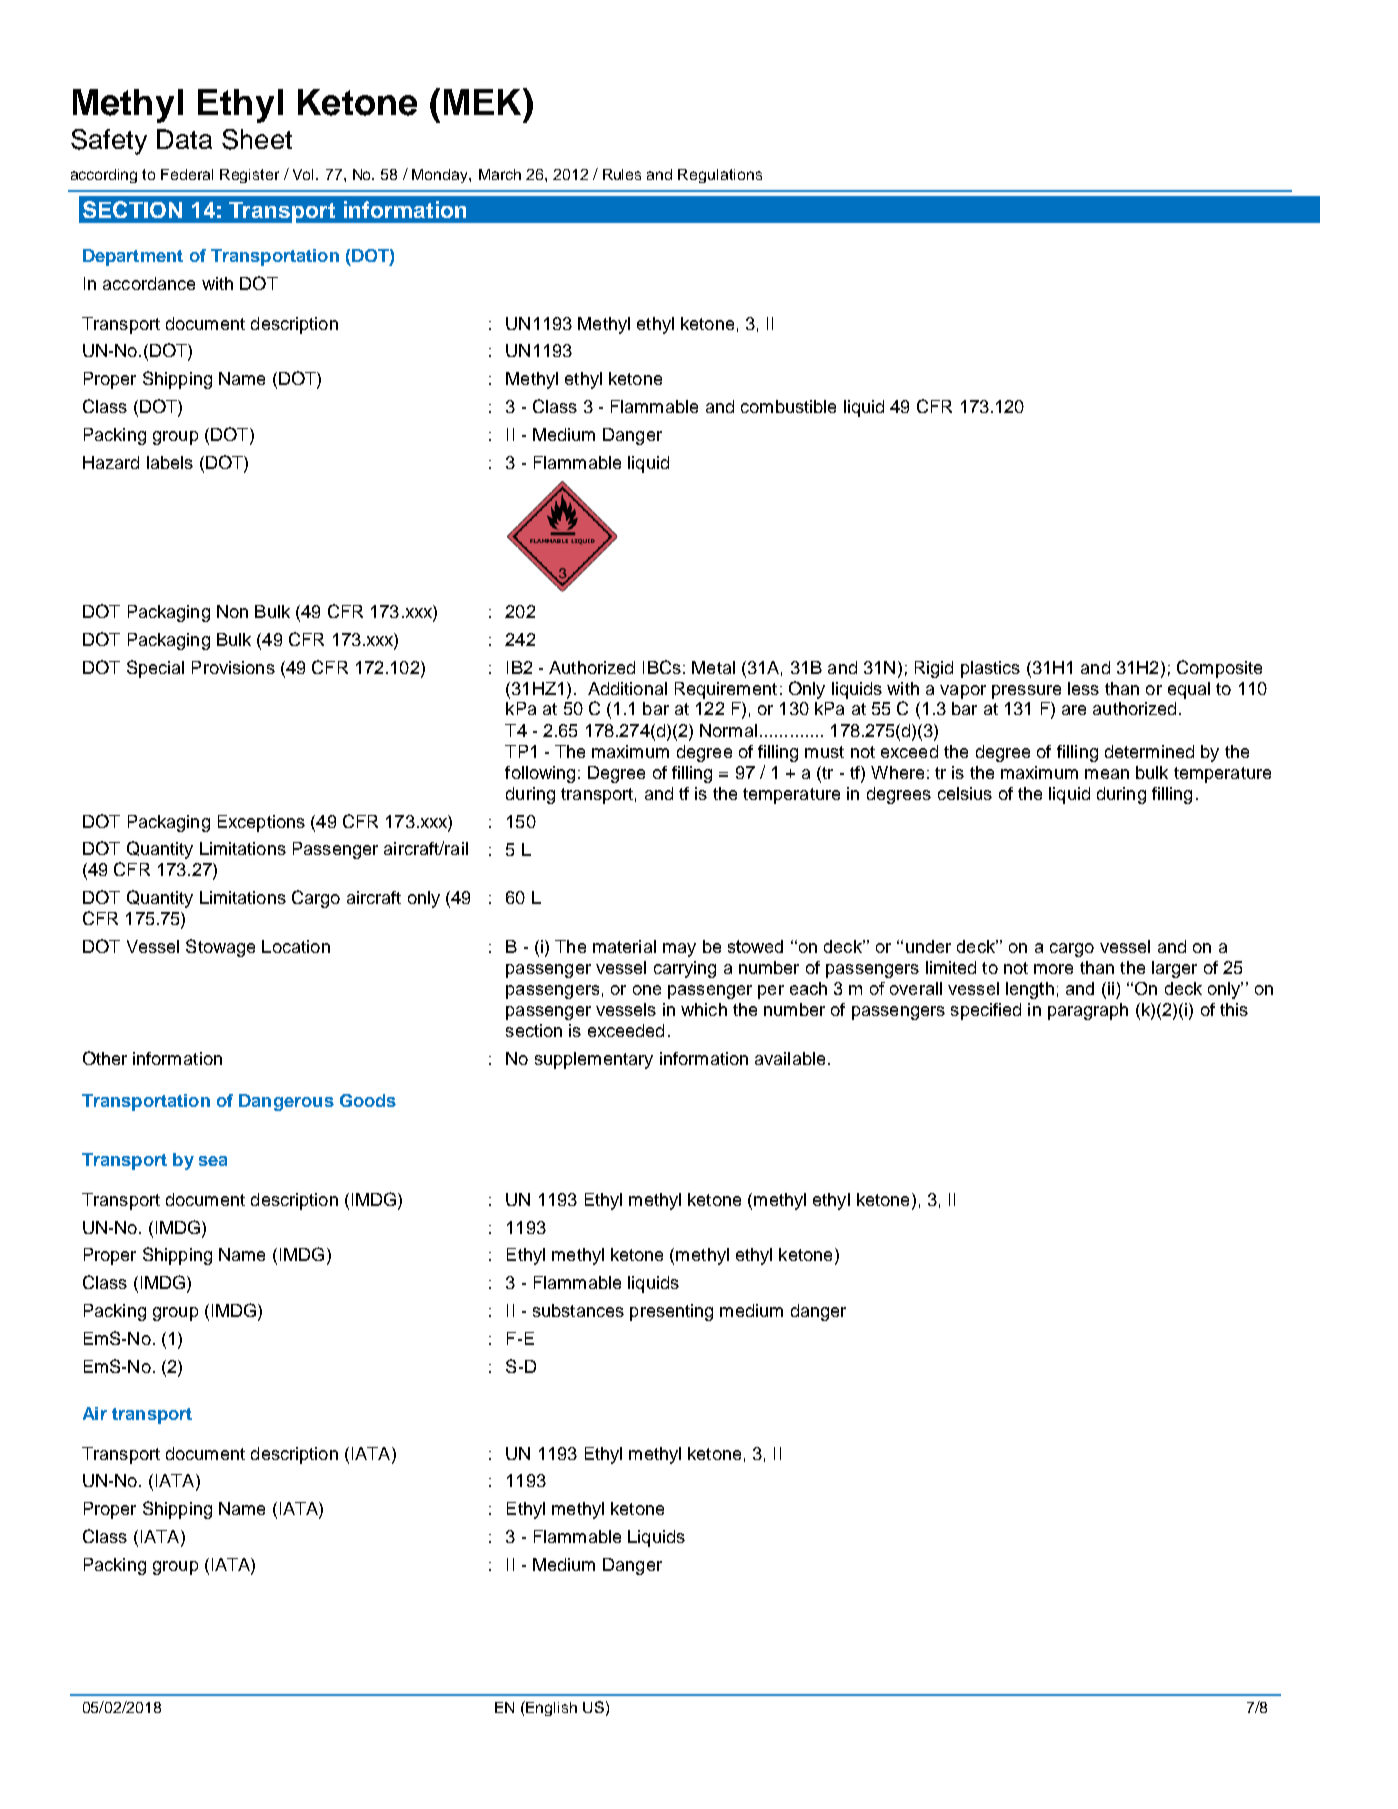  I want to click on Rules, so click(622, 174).
